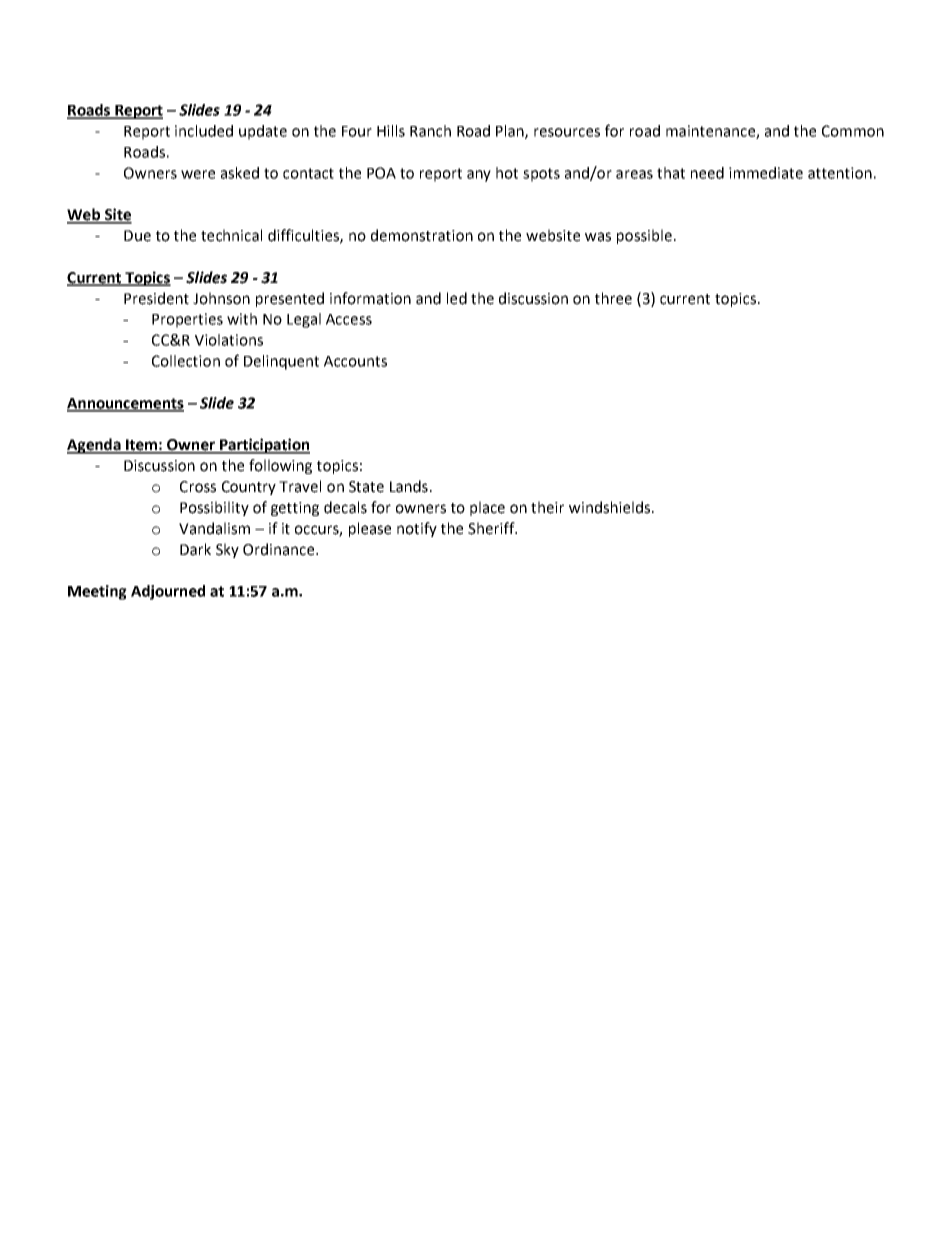 The image size is (952, 1233). I want to click on windshields, so click(609, 507).
